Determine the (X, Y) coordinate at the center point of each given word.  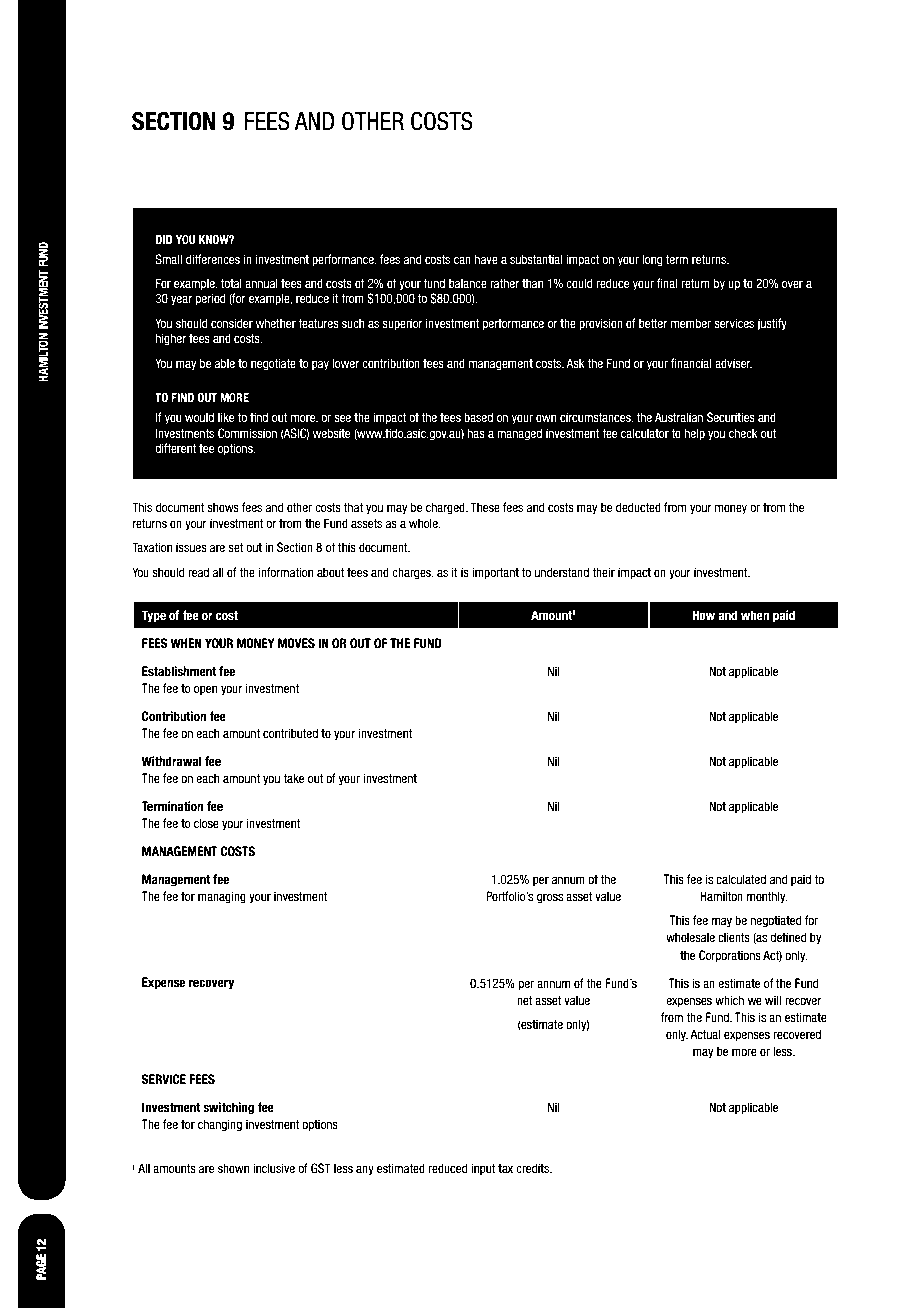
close (206, 823)
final (667, 283)
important (495, 573)
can (462, 260)
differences (213, 259)
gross (550, 898)
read (198, 572)
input (483, 1169)
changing (220, 1125)
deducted (638, 507)
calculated (741, 879)
